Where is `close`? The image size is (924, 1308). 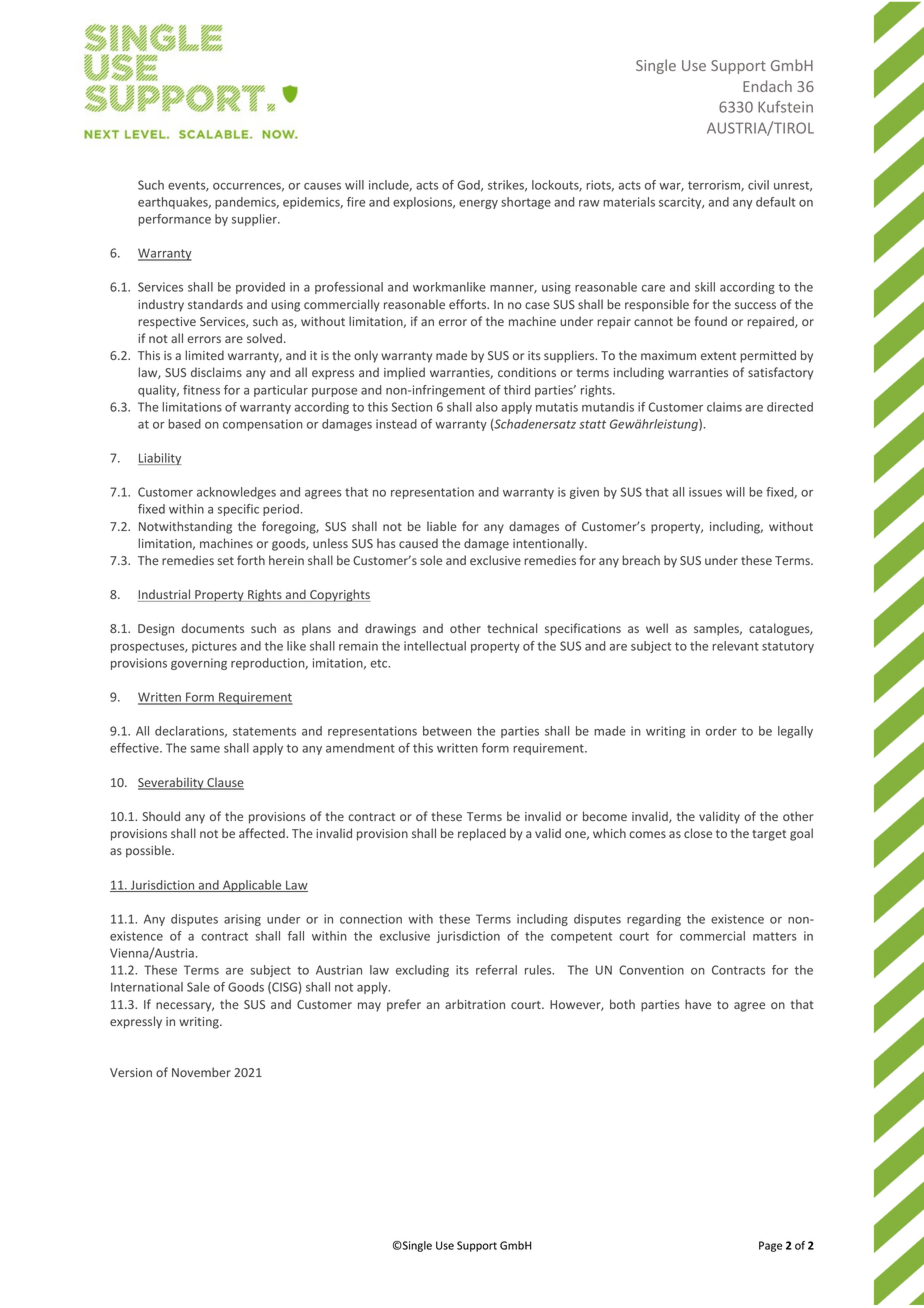
close is located at coordinates (698, 833).
